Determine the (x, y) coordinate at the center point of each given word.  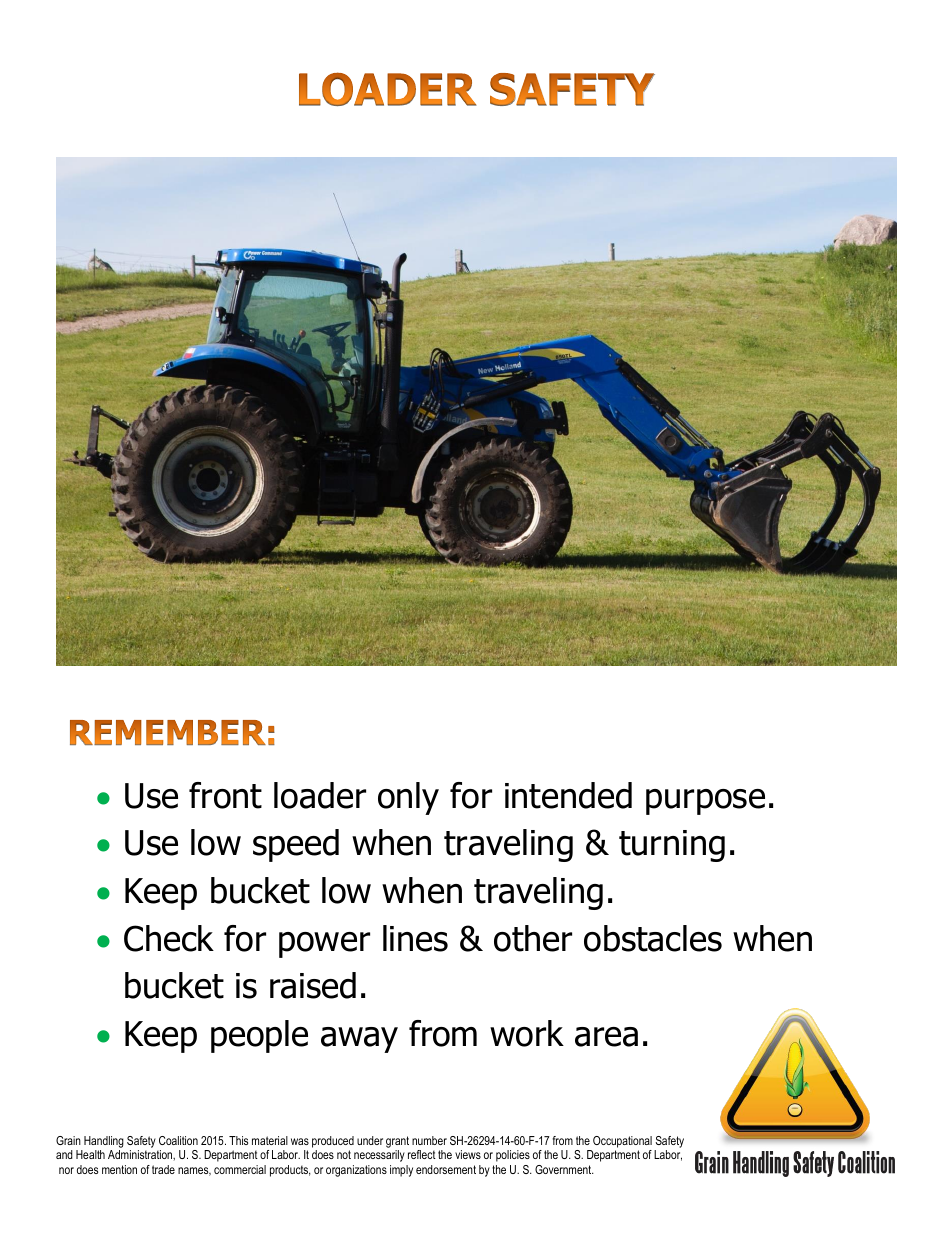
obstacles (653, 938)
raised (313, 985)
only (408, 798)
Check (169, 938)
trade (163, 1169)
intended (568, 795)
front (225, 795)
